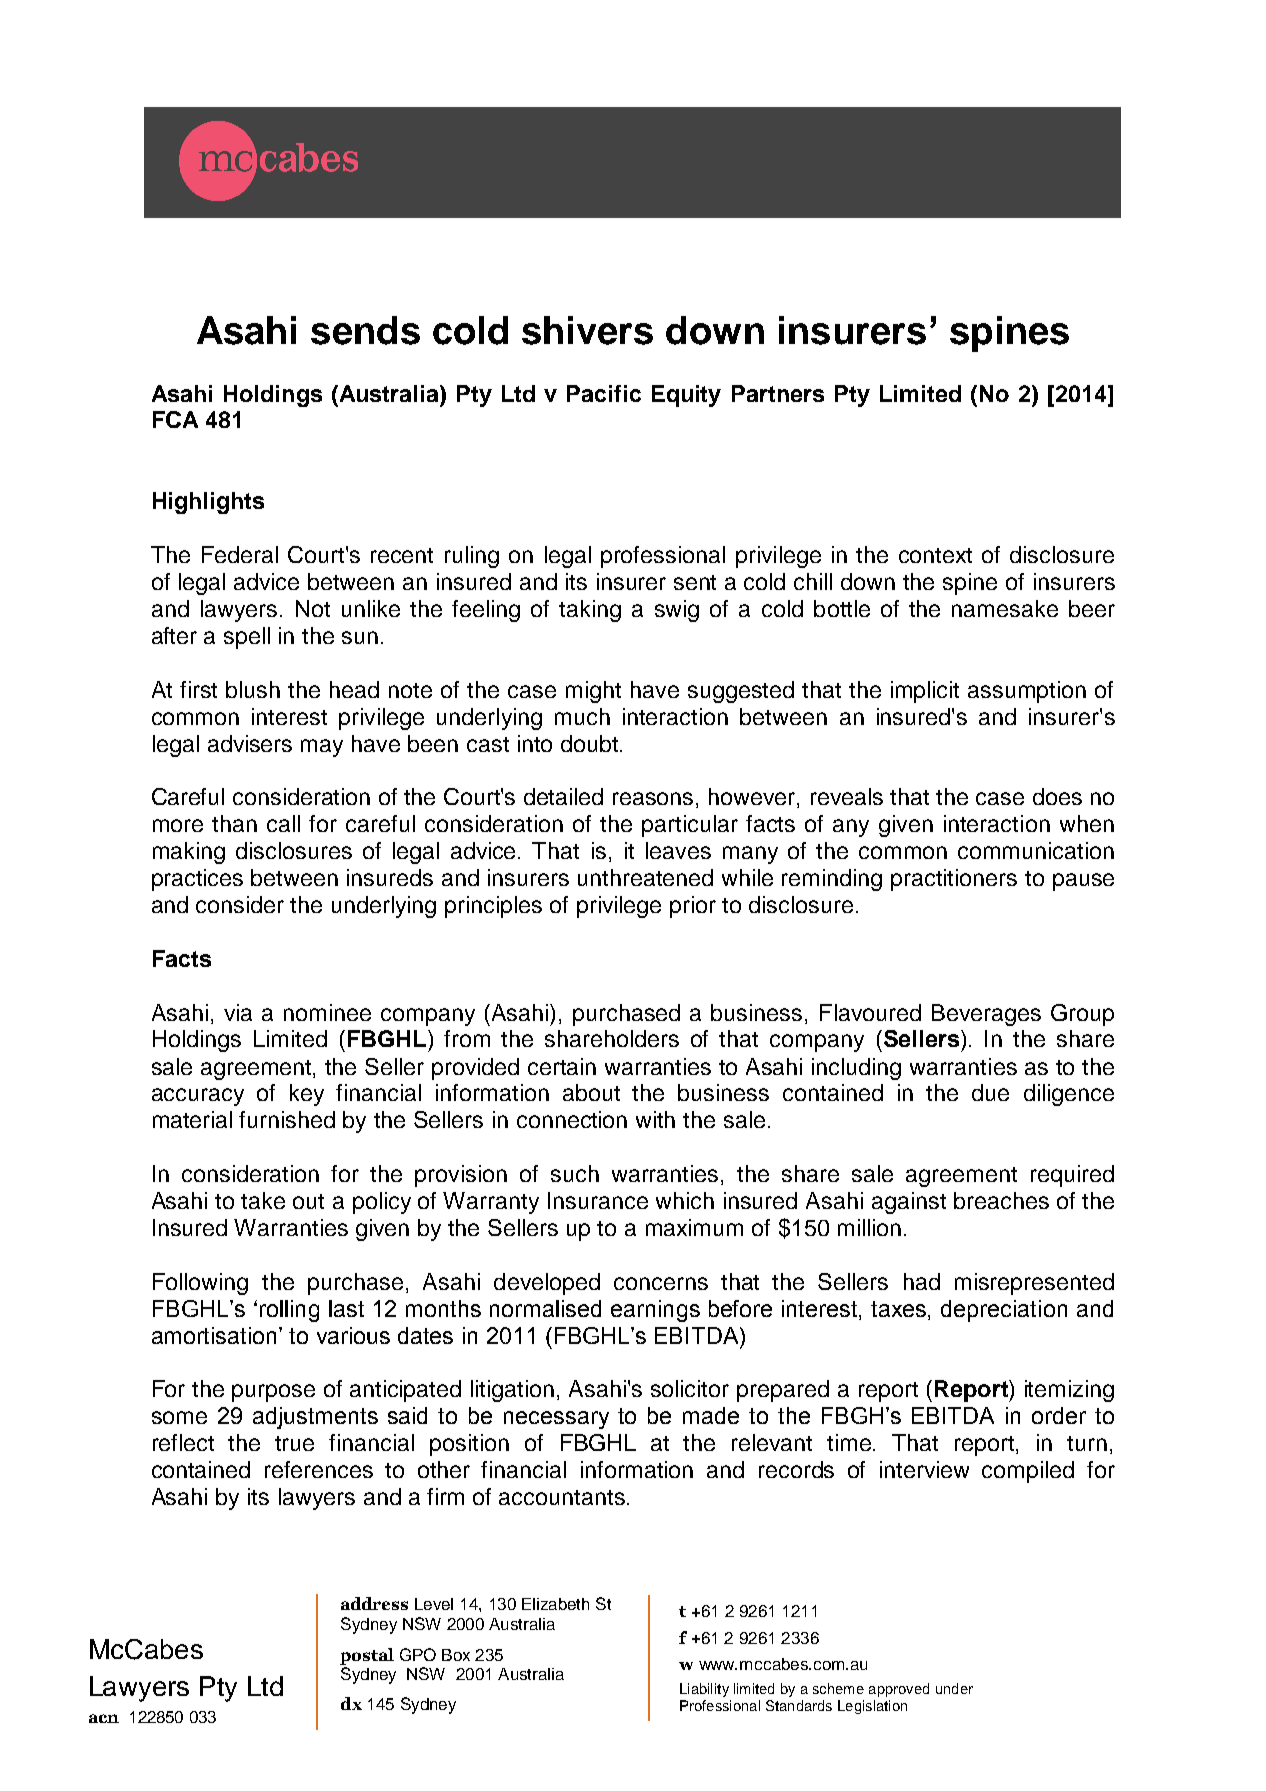 This screenshot has width=1266, height=1791. Describe the element at coordinates (778, 393) in the screenshot. I see `Partners` at that location.
